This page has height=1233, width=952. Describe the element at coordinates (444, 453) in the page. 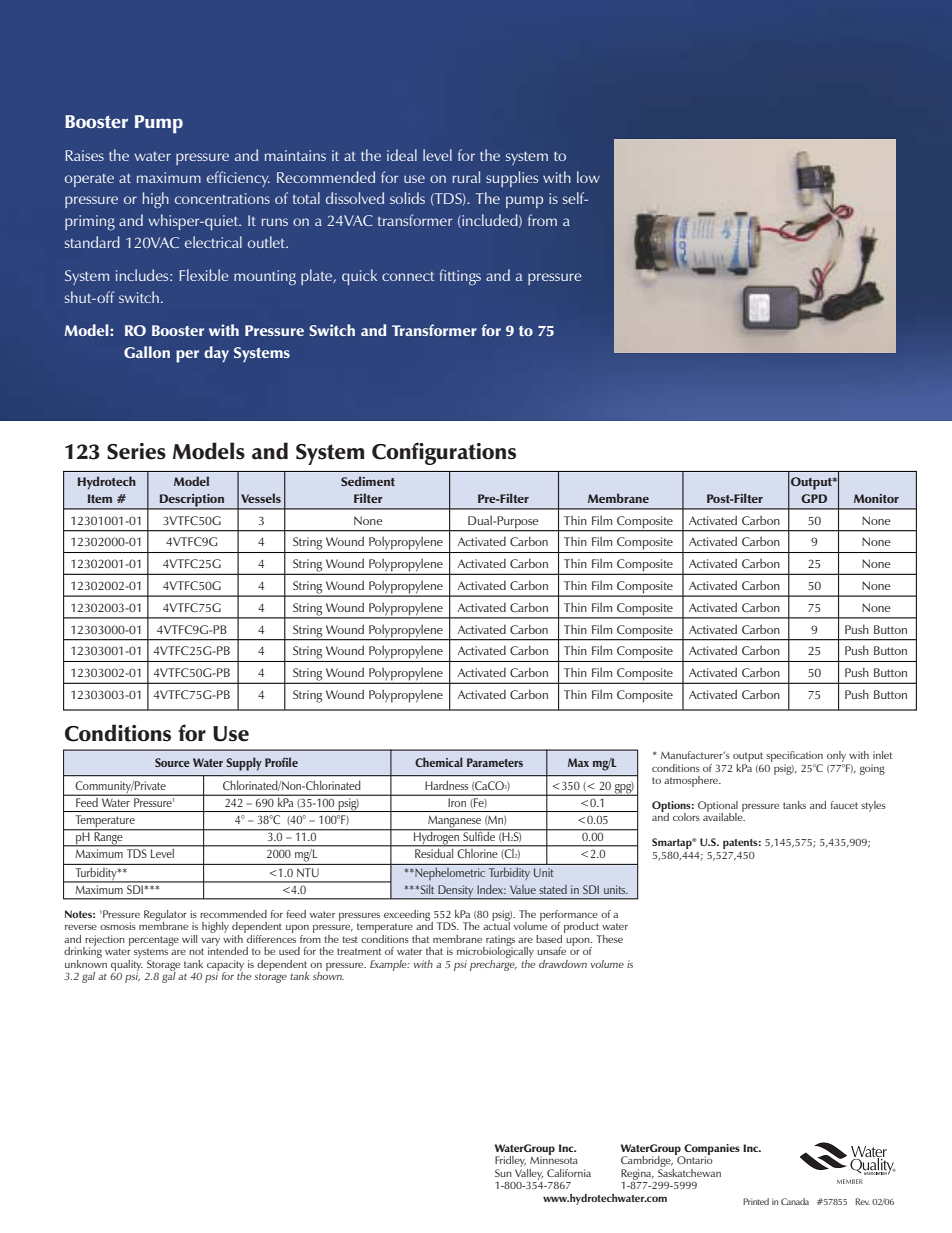

I see `Configurations` at that location.
